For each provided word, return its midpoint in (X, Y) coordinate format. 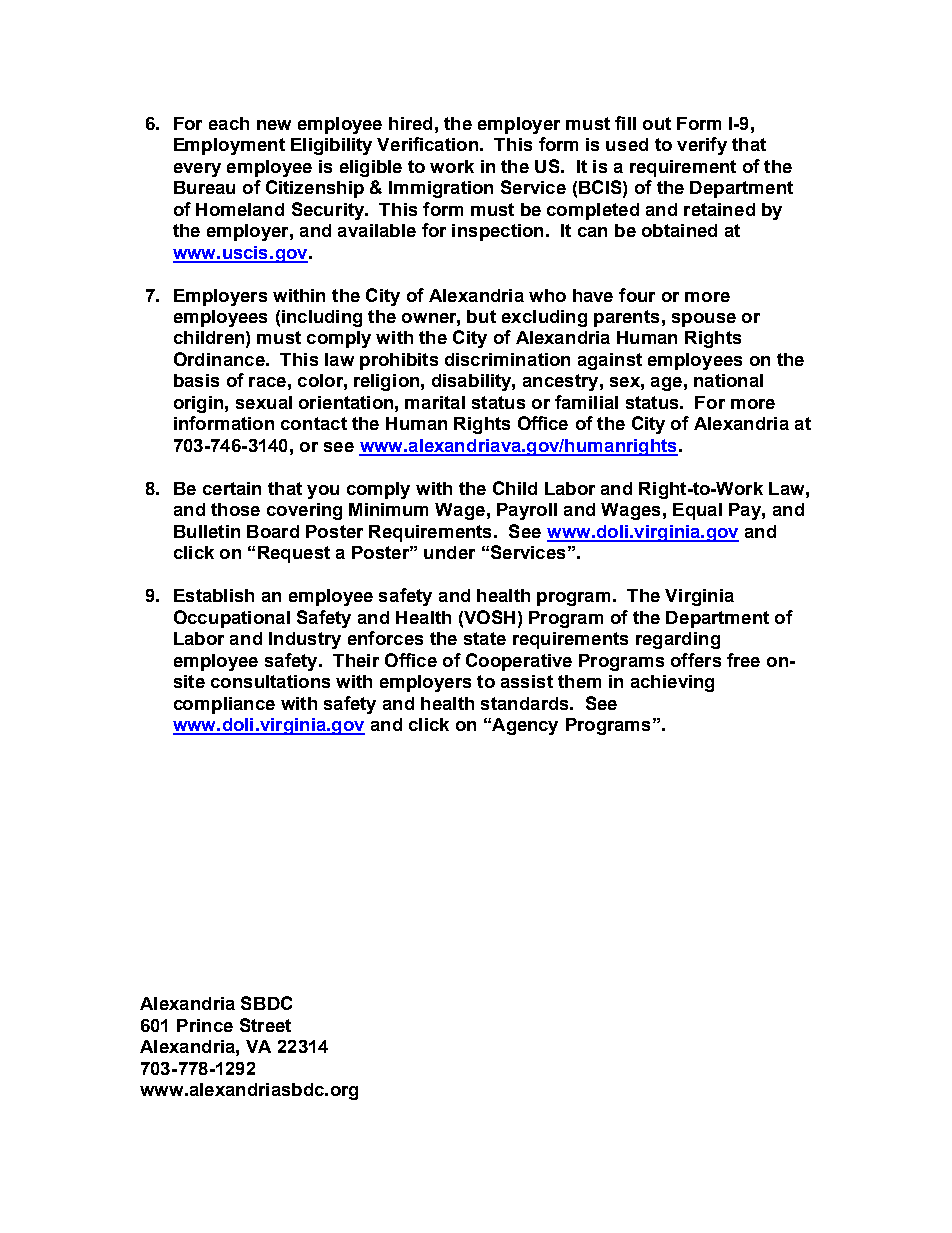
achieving (672, 683)
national (728, 380)
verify (702, 146)
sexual (264, 402)
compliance (224, 705)
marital (435, 402)
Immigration (441, 189)
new (274, 125)
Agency (524, 726)
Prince (205, 1025)
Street (265, 1025)
